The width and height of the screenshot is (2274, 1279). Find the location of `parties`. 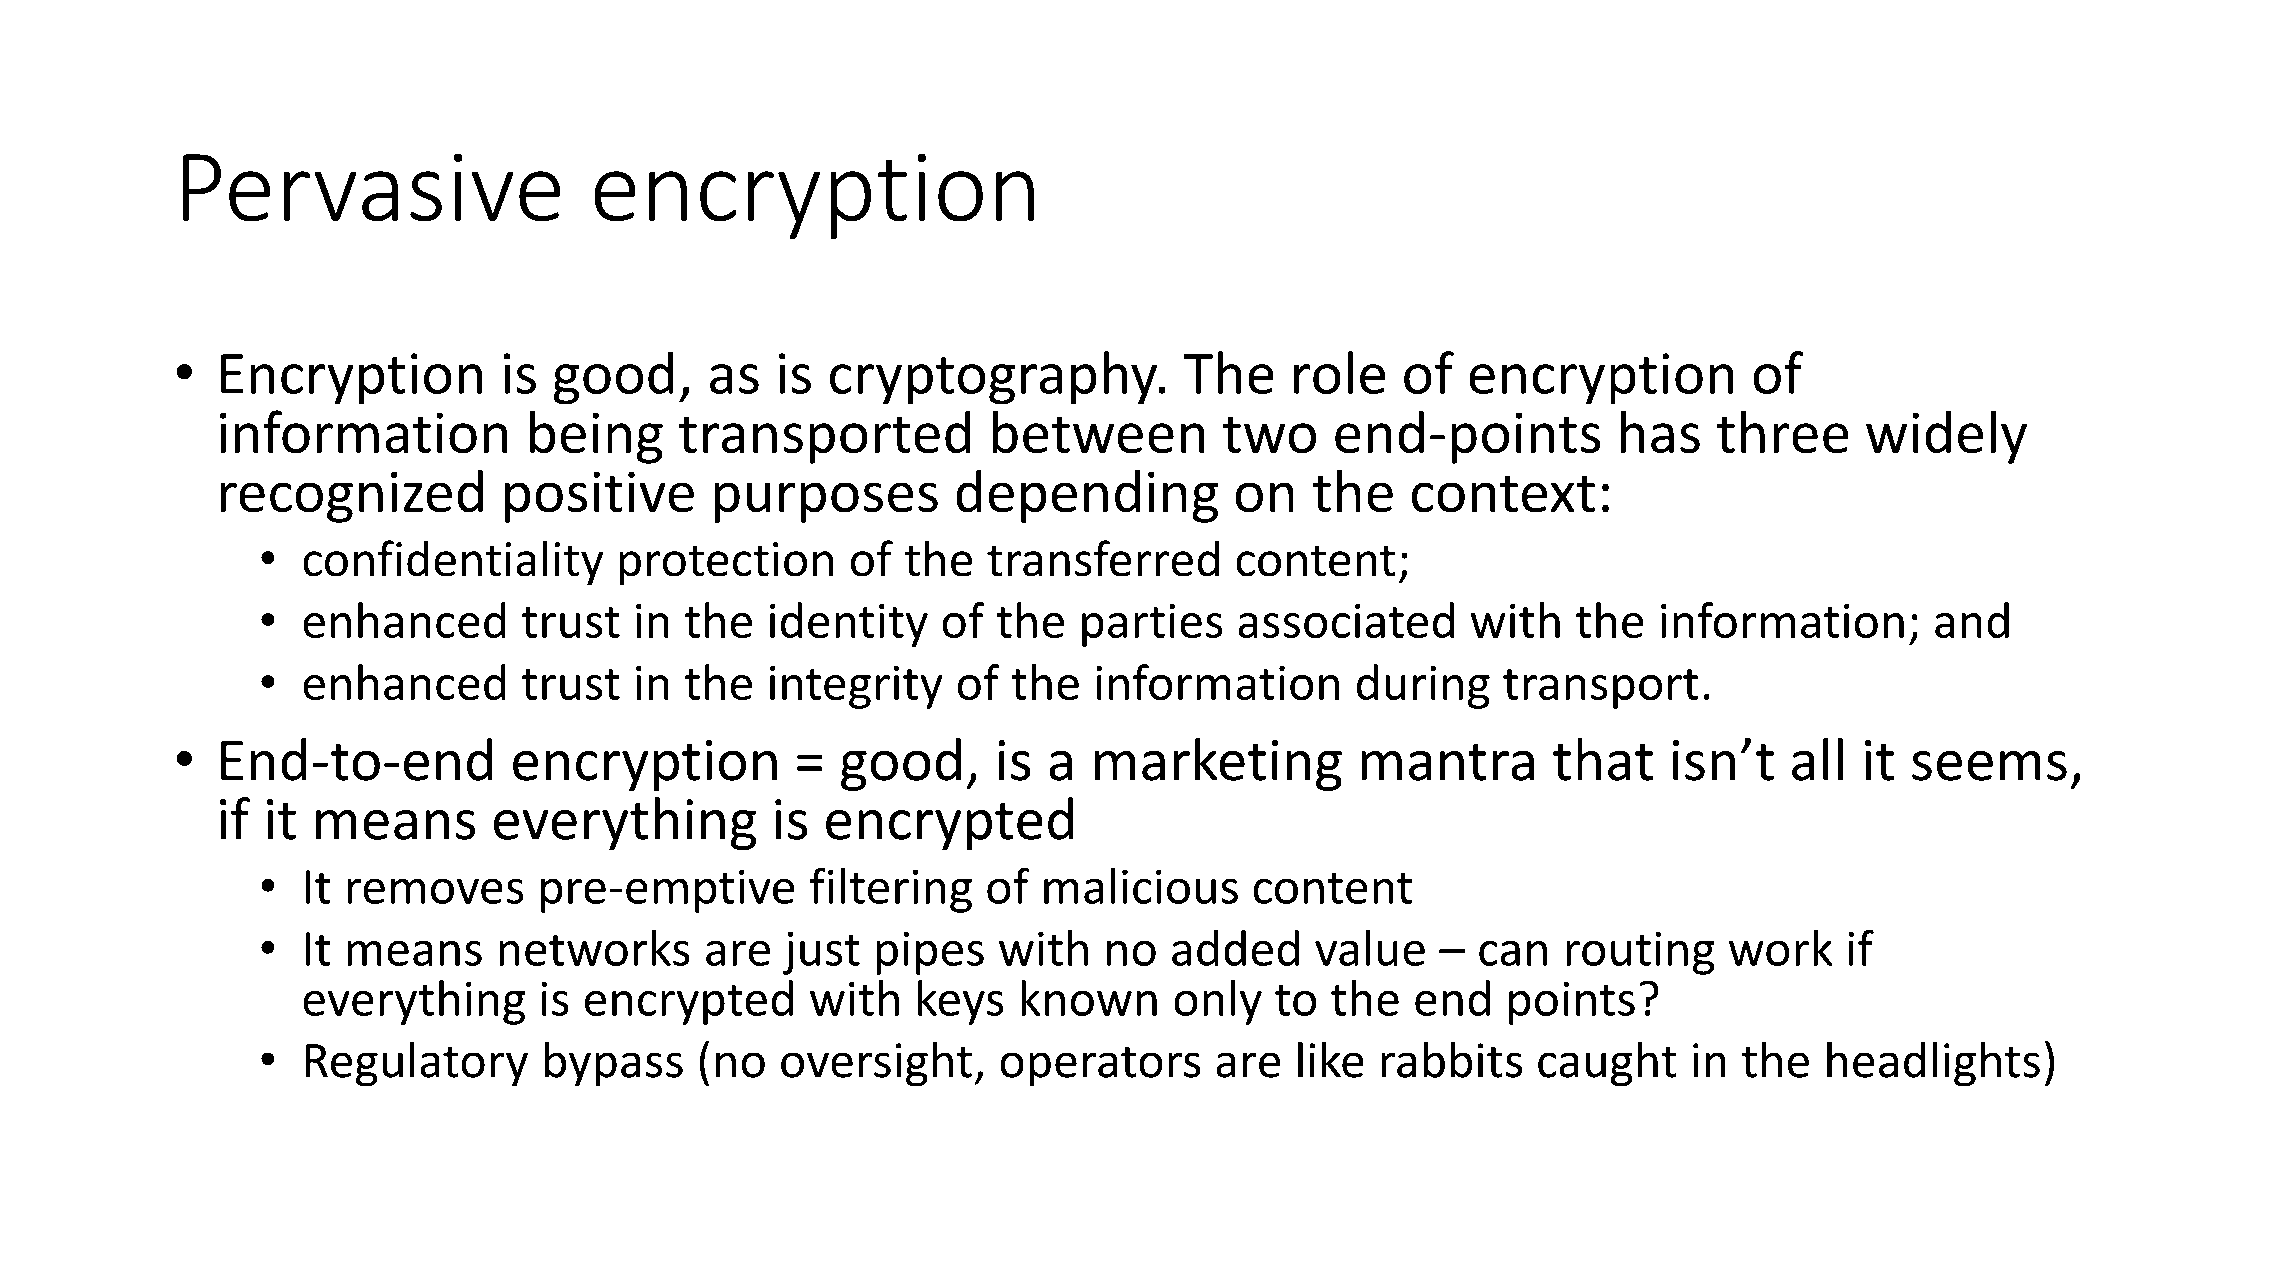

parties is located at coordinates (1152, 625).
